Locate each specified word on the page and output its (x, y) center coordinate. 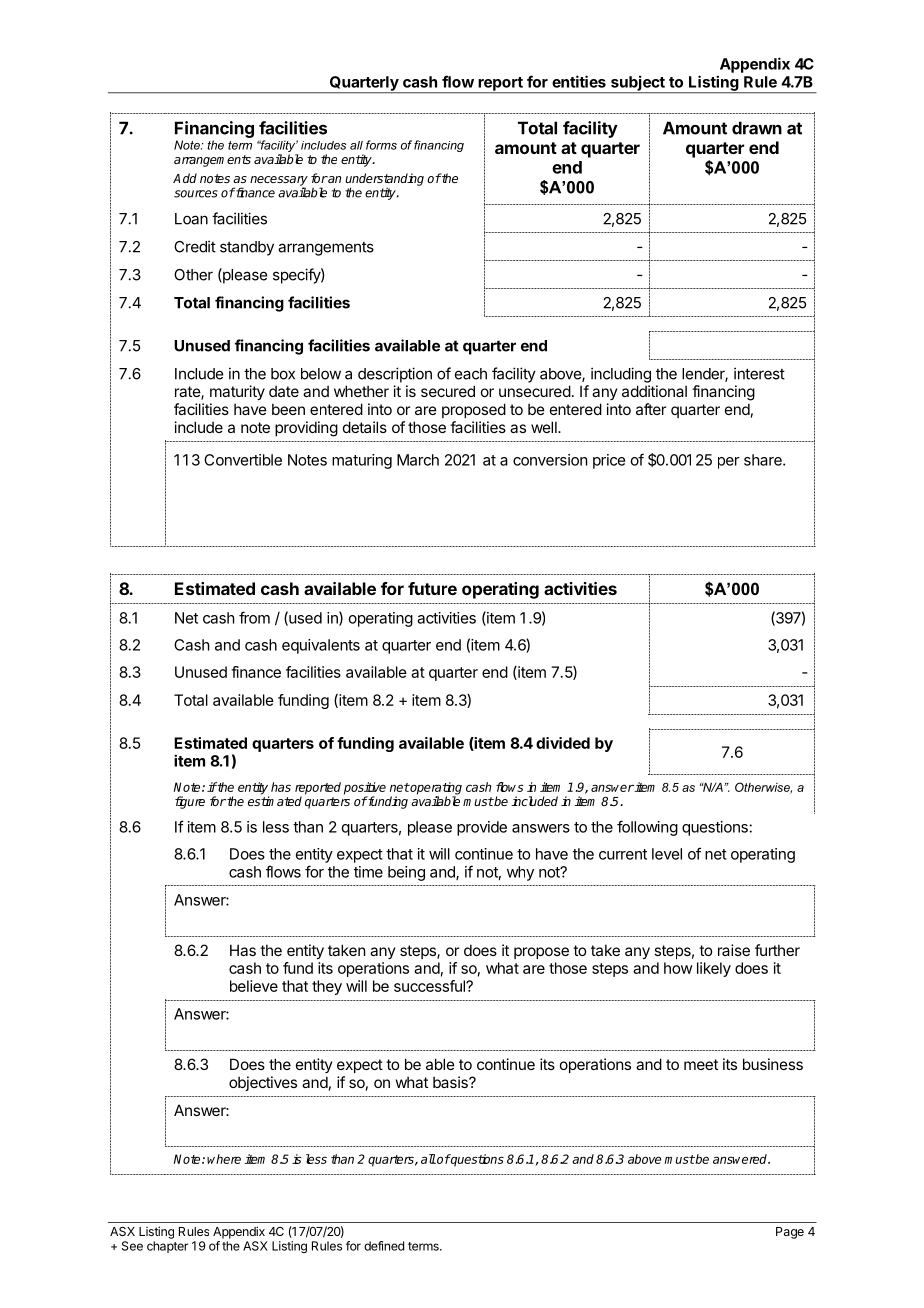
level (667, 854)
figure (190, 802)
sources (196, 194)
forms (381, 145)
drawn (757, 128)
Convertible (243, 460)
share (764, 460)
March (418, 460)
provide (482, 828)
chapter (167, 1247)
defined (384, 1246)
